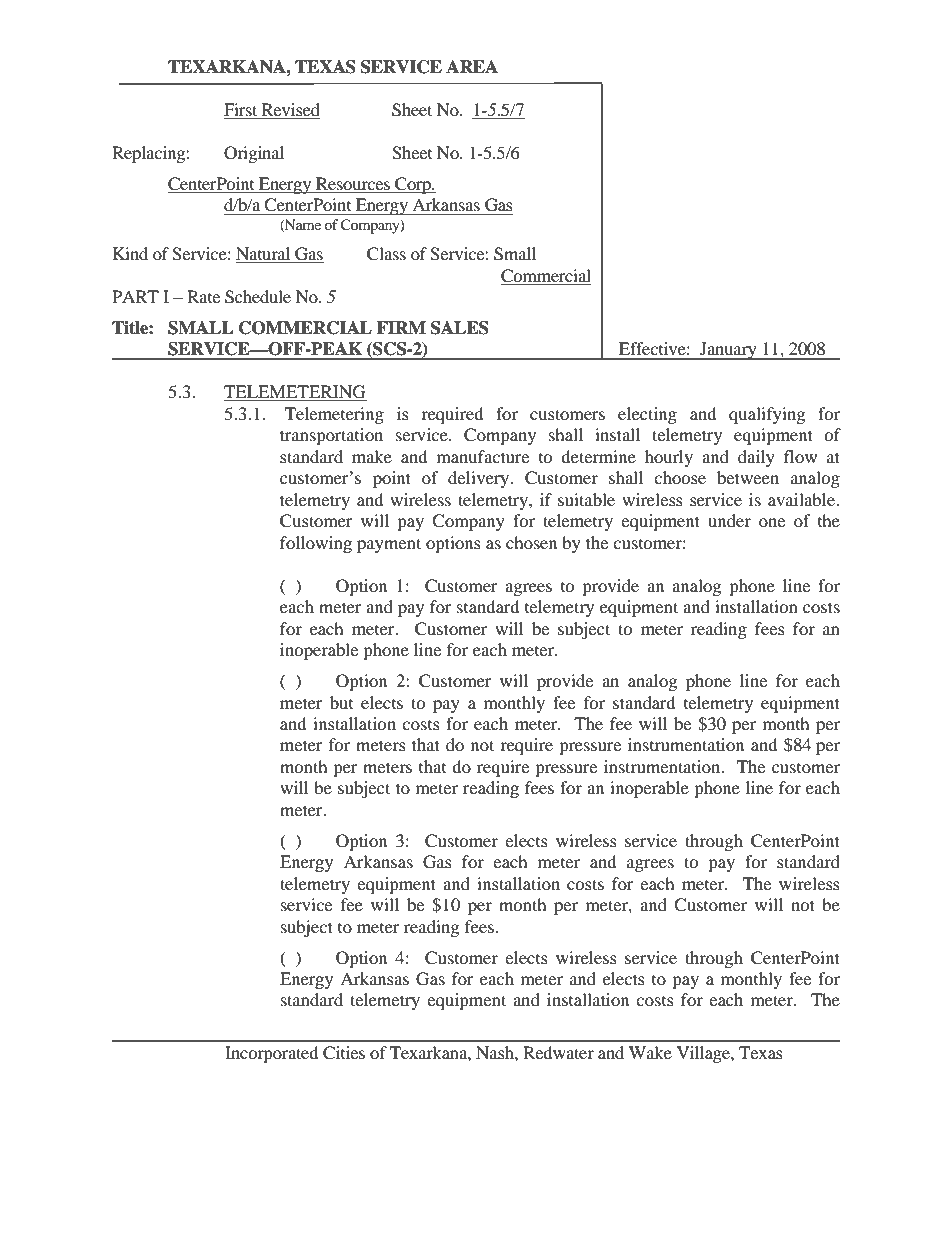 The image size is (952, 1233). I want to click on Wake, so click(650, 1052).
